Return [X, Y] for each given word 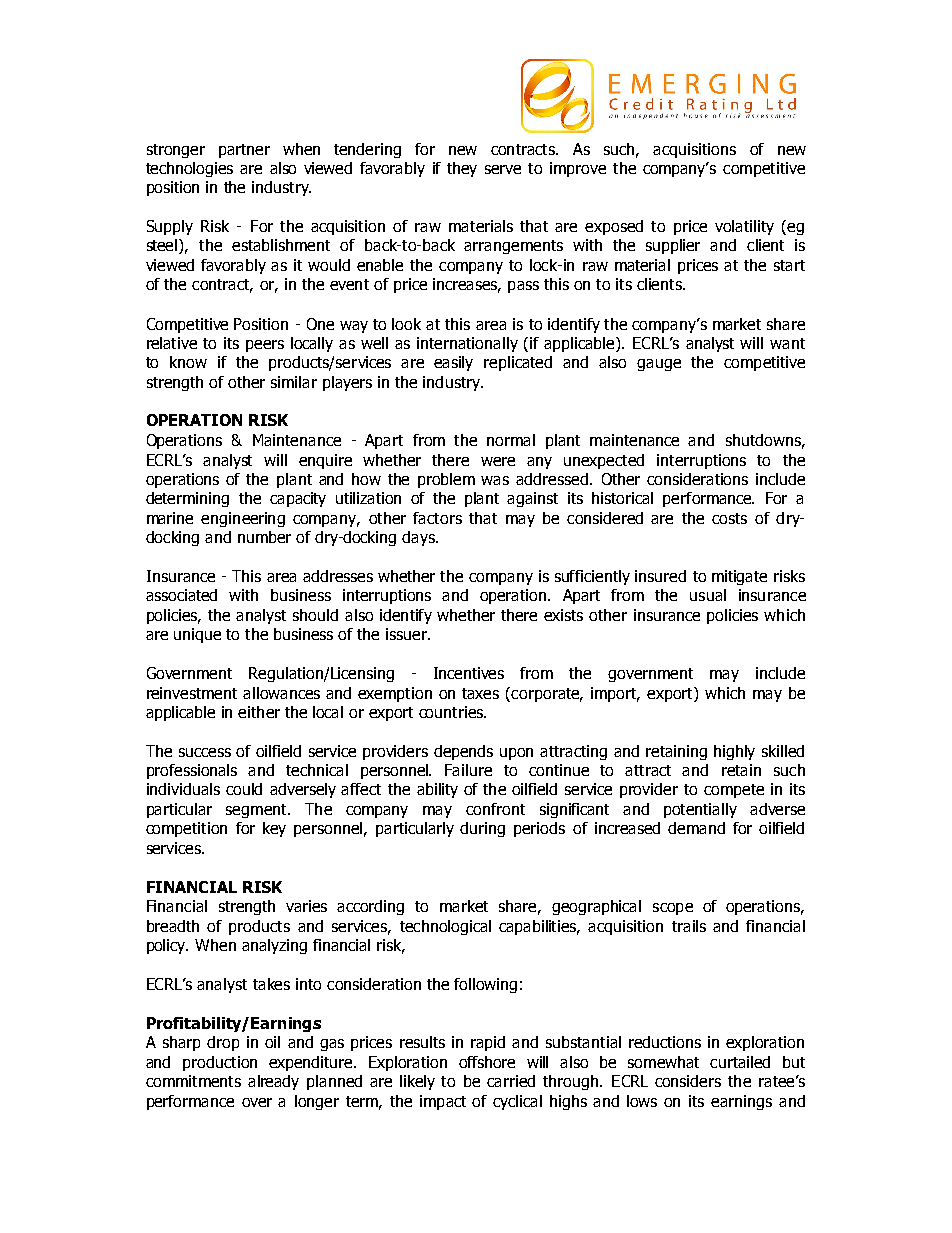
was [495, 480]
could [244, 789]
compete [734, 791]
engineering [243, 519]
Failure [468, 770]
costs [729, 518]
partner [244, 151]
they [462, 169]
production [220, 1063]
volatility [744, 227]
